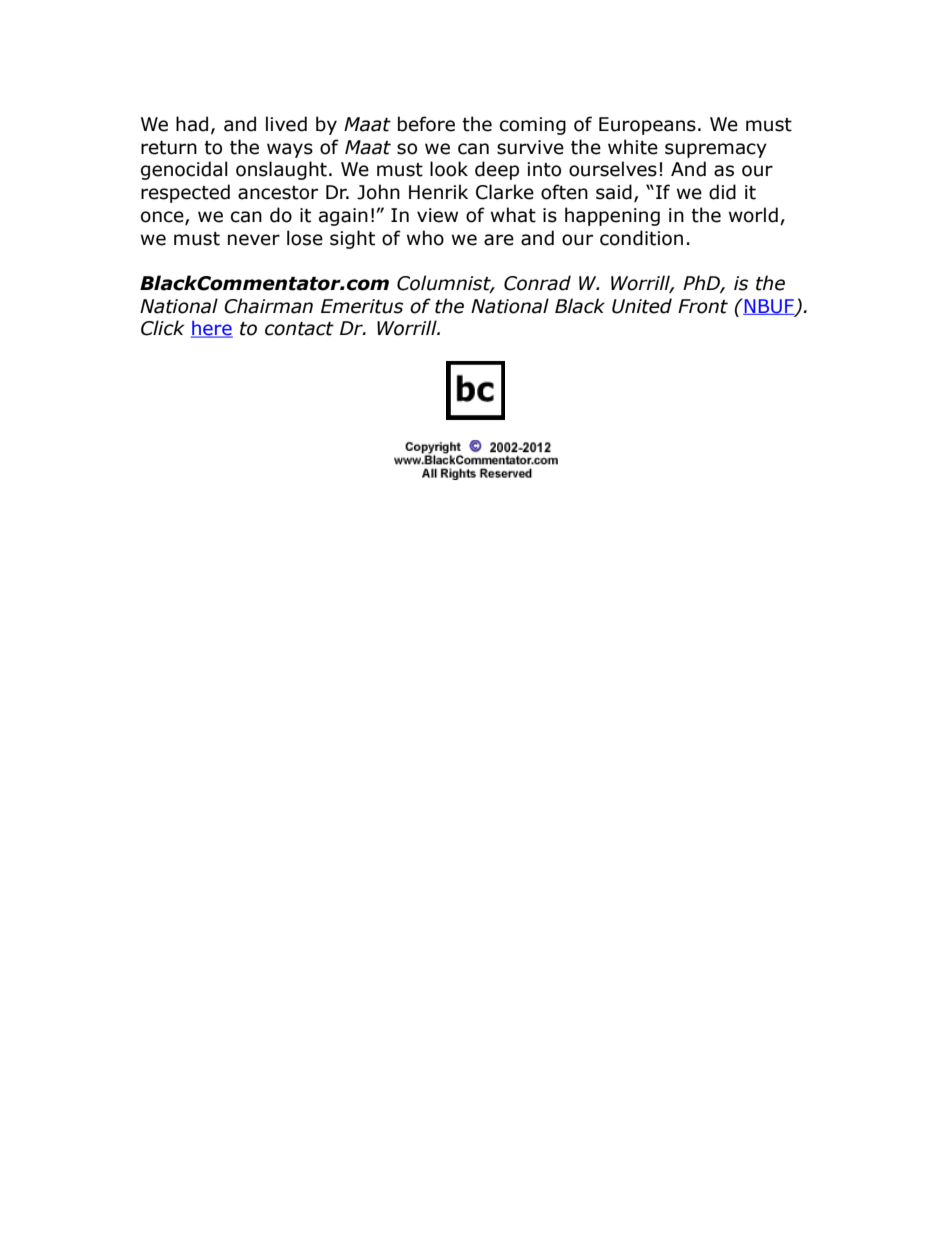  What do you see at coordinates (426, 124) in the screenshot?
I see `before` at bounding box center [426, 124].
